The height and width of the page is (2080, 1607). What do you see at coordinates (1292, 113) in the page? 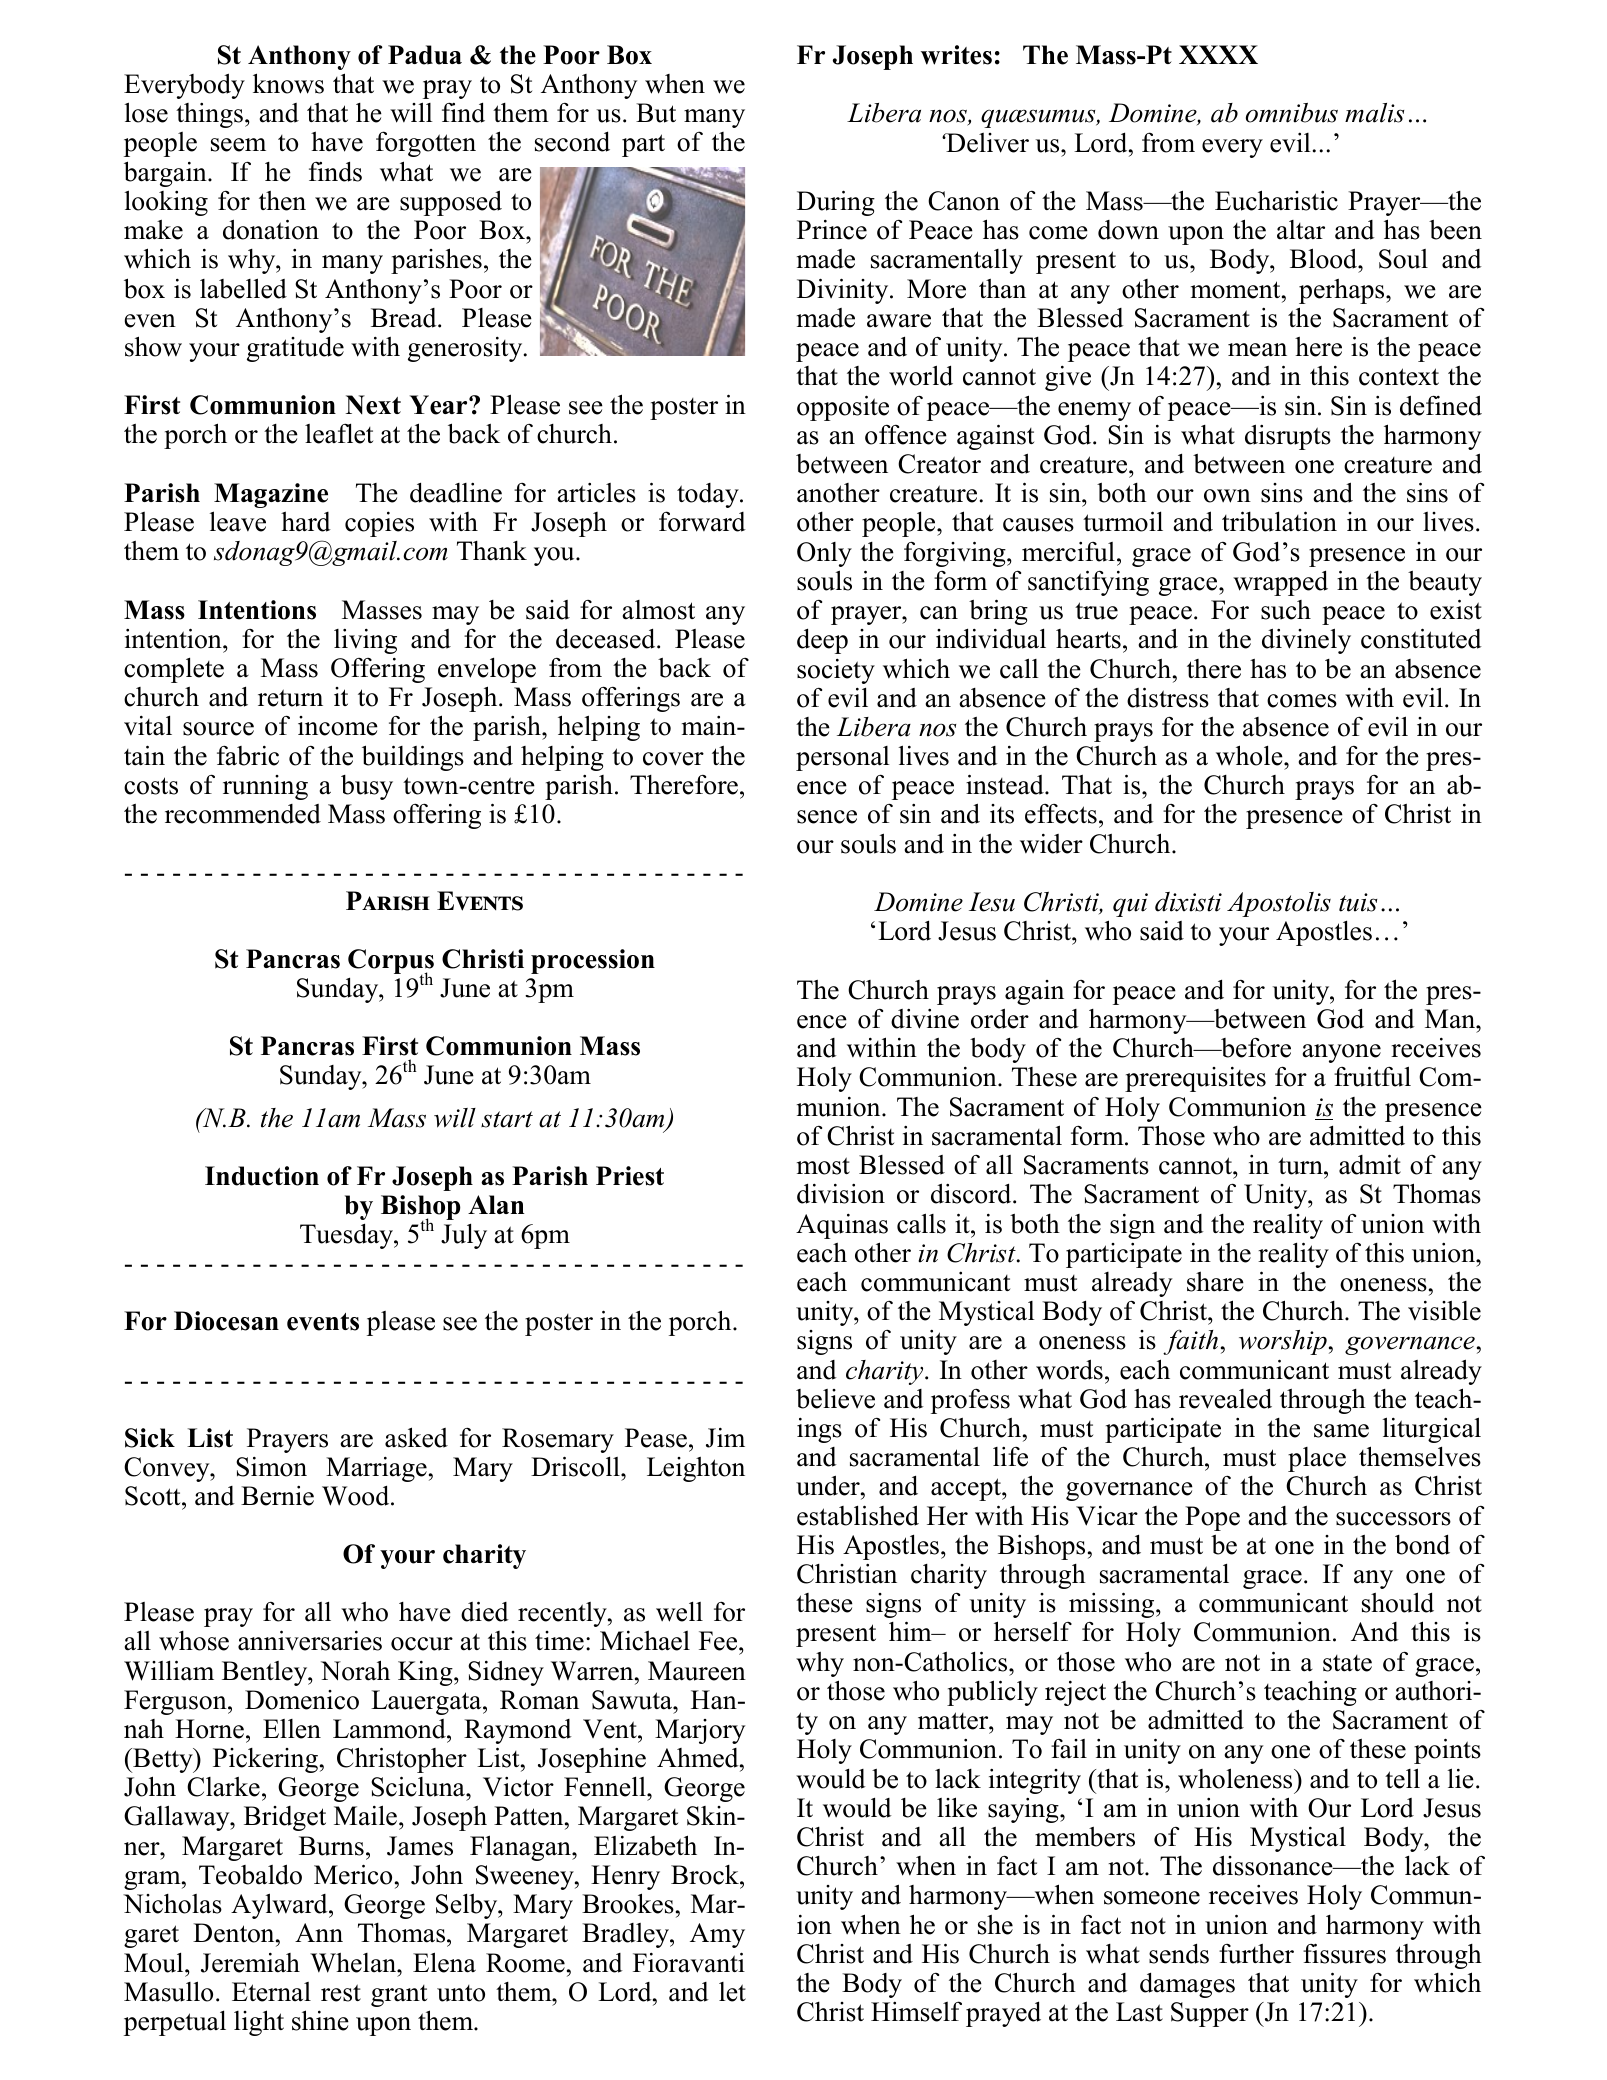
I see `omnibus` at bounding box center [1292, 113].
